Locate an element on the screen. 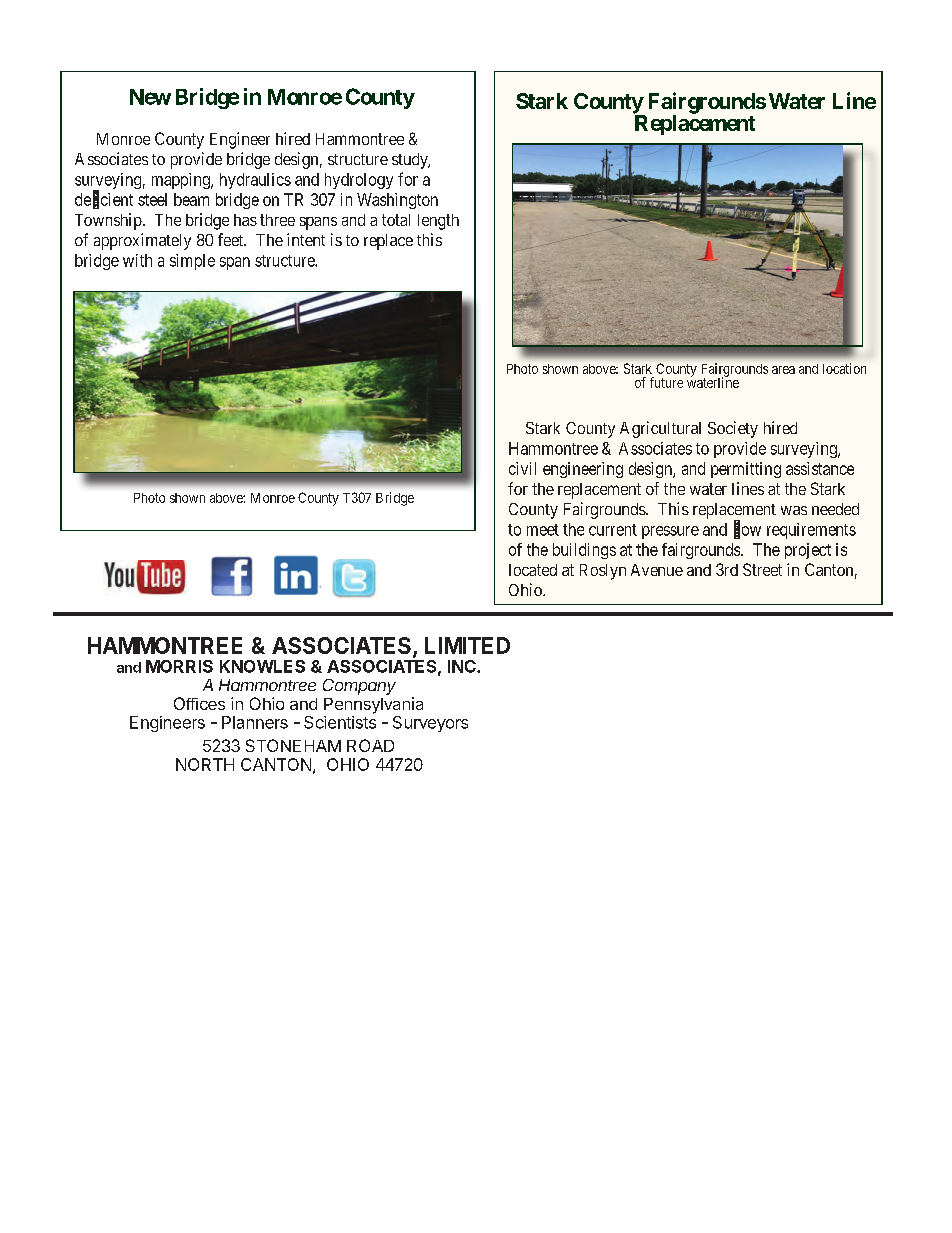 Image resolution: width=952 pixels, height=1233 pixels. future is located at coordinates (666, 382).
